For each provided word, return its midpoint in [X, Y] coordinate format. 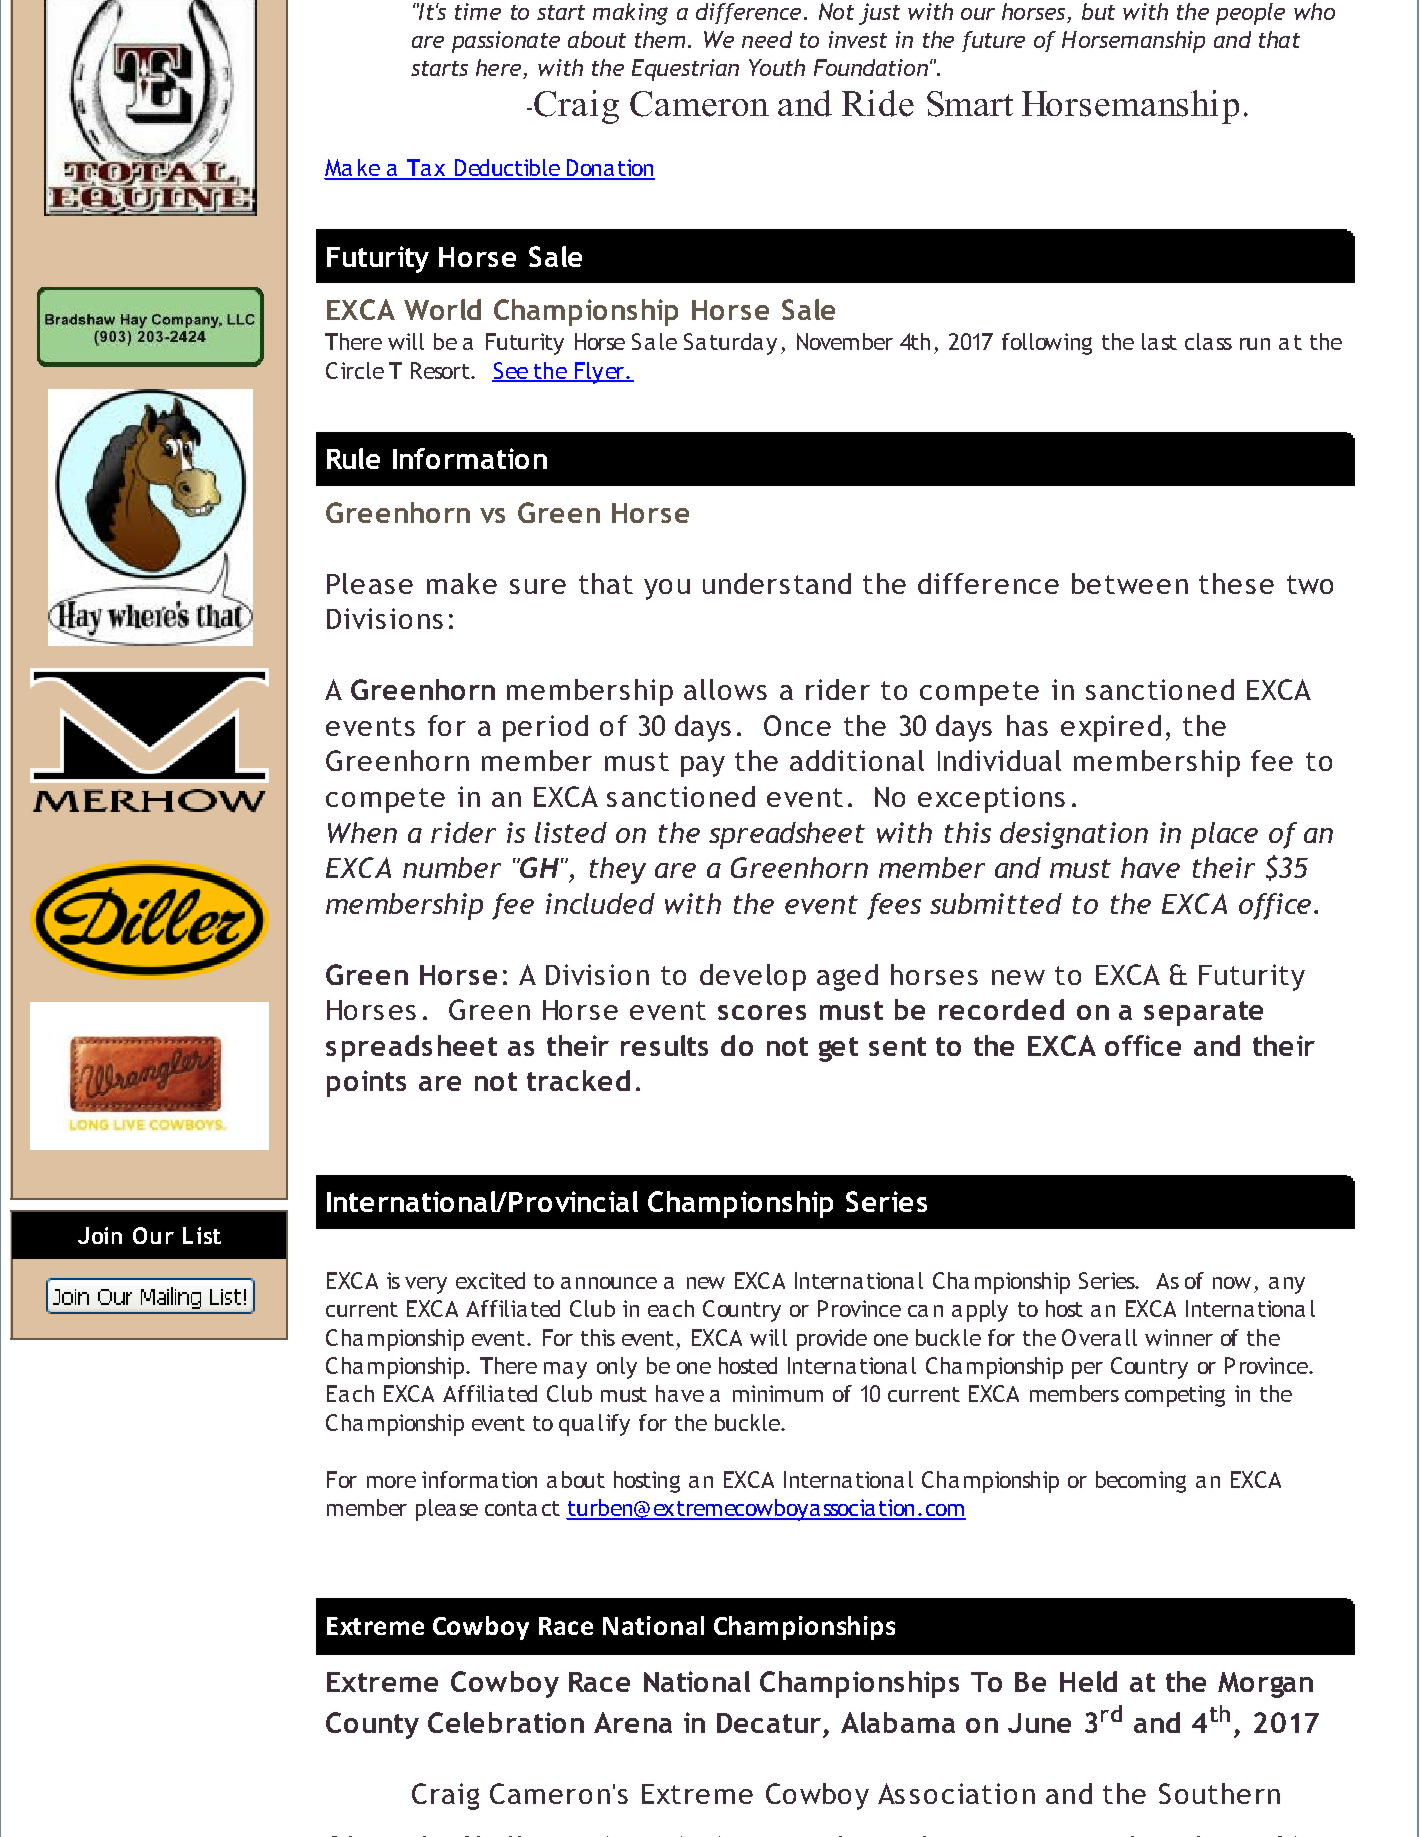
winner [1179, 1337]
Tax [426, 169]
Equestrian [685, 70]
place [1224, 835]
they [618, 870]
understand [777, 583]
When [362, 832]
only [617, 1368]
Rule [353, 458]
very [426, 1285]
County [372, 1725]
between [1130, 583]
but [1098, 11]
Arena [633, 1722]
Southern [1219, 1793]
